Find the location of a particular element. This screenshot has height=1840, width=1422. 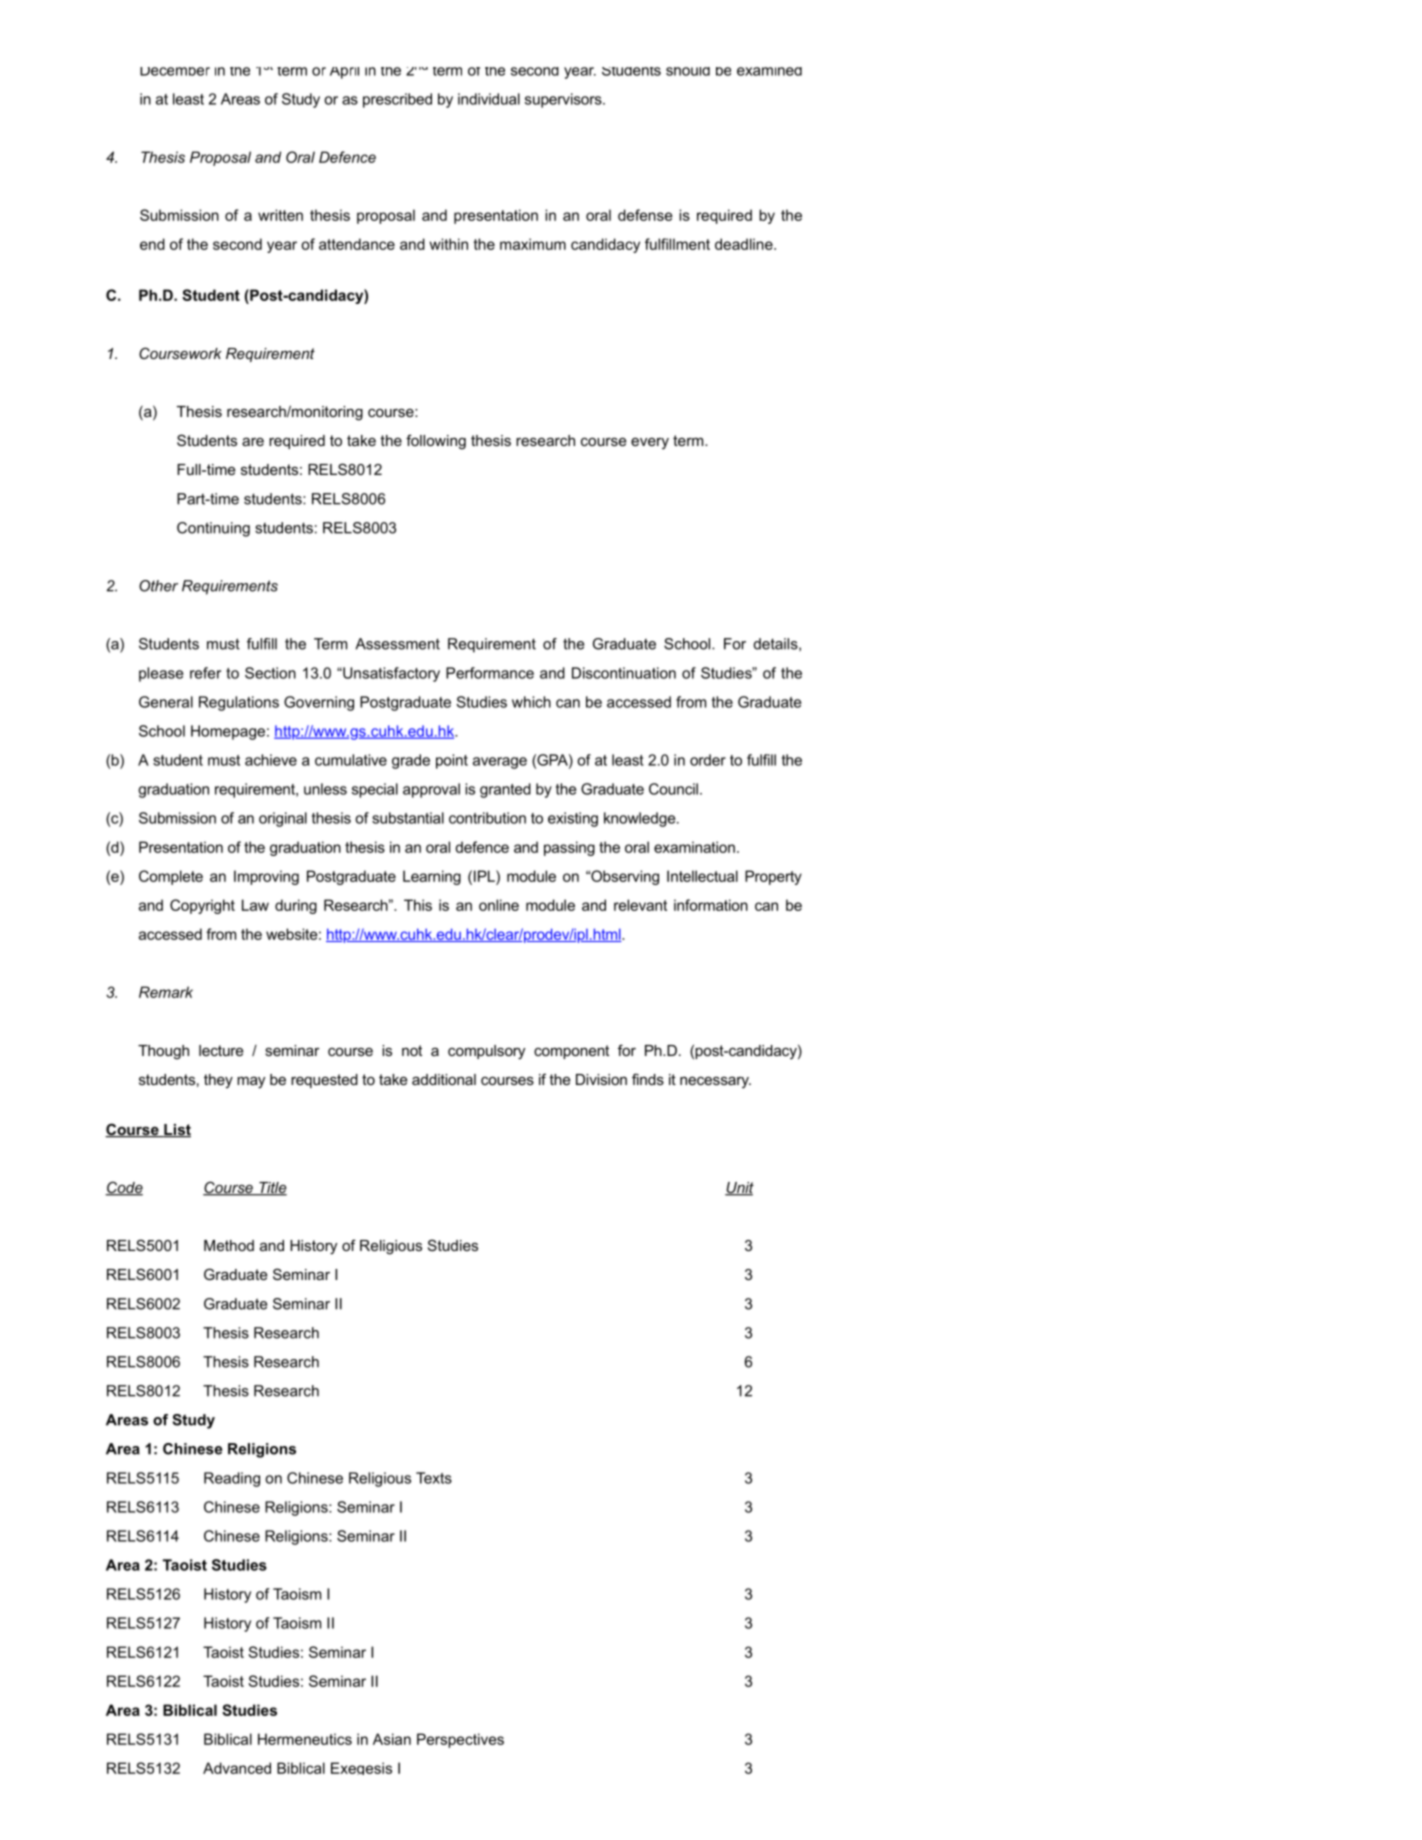

should is located at coordinates (688, 71).
